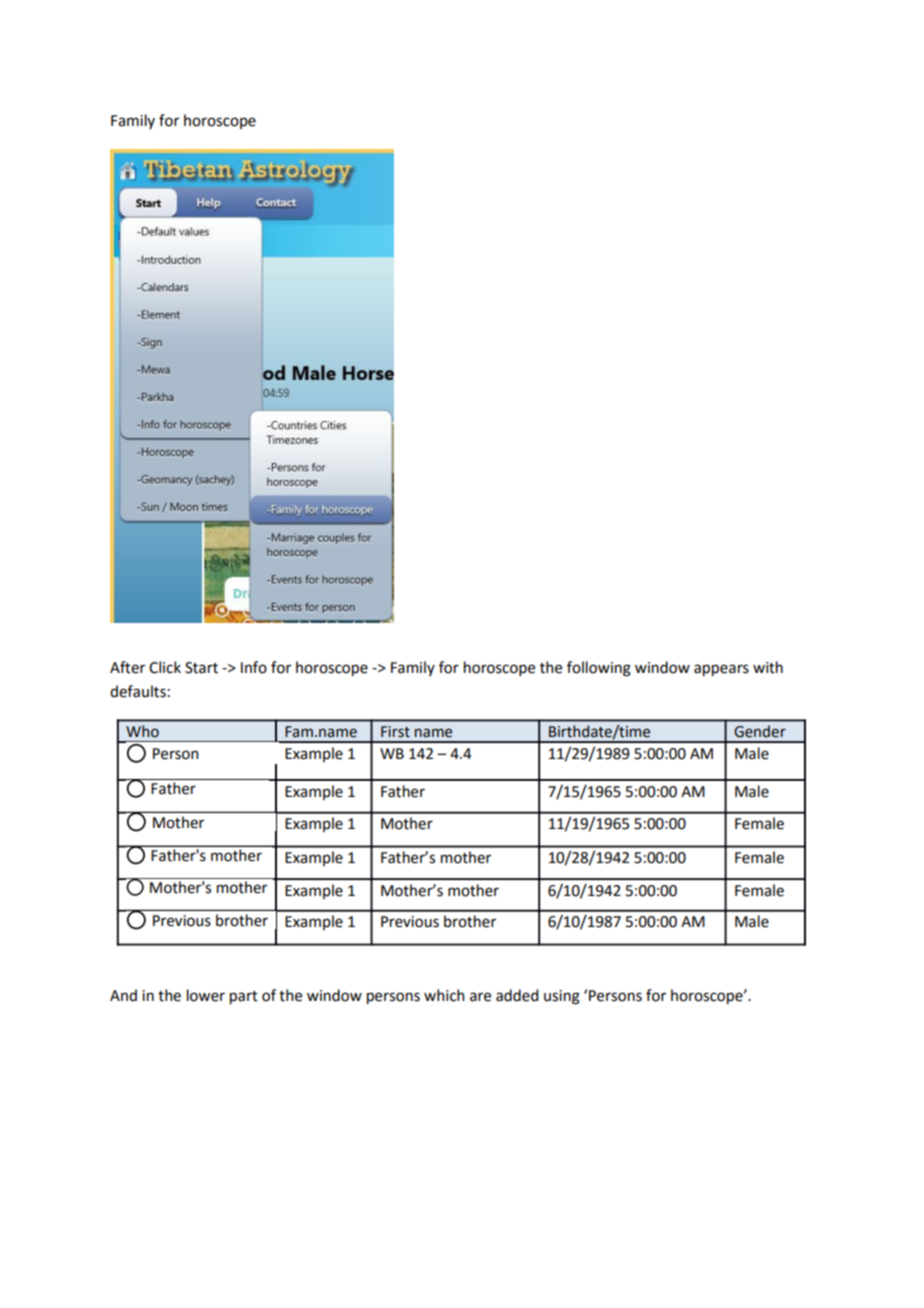  I want to click on following, so click(599, 669).
